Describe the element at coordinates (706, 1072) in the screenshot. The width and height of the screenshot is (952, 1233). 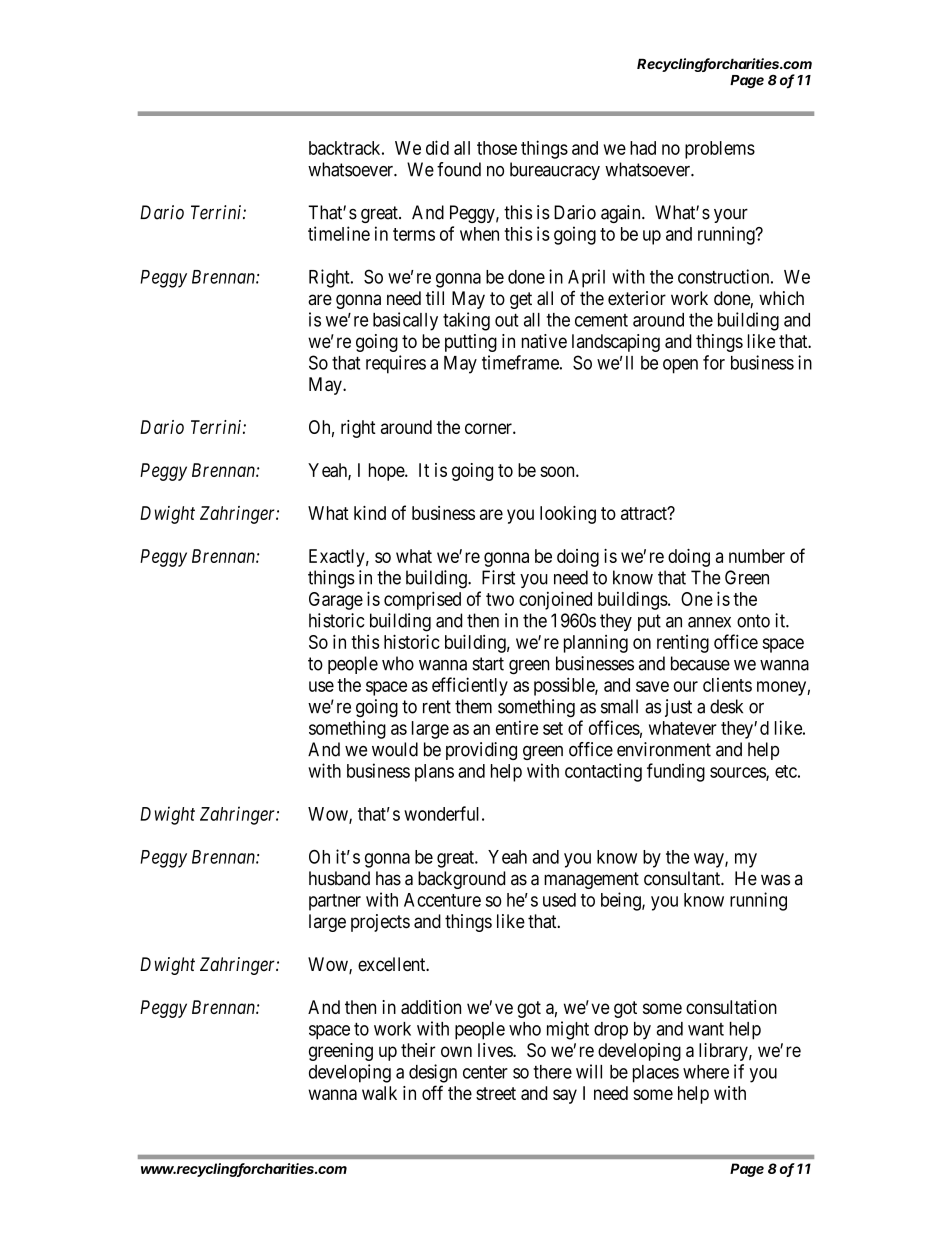
I see `where` at that location.
